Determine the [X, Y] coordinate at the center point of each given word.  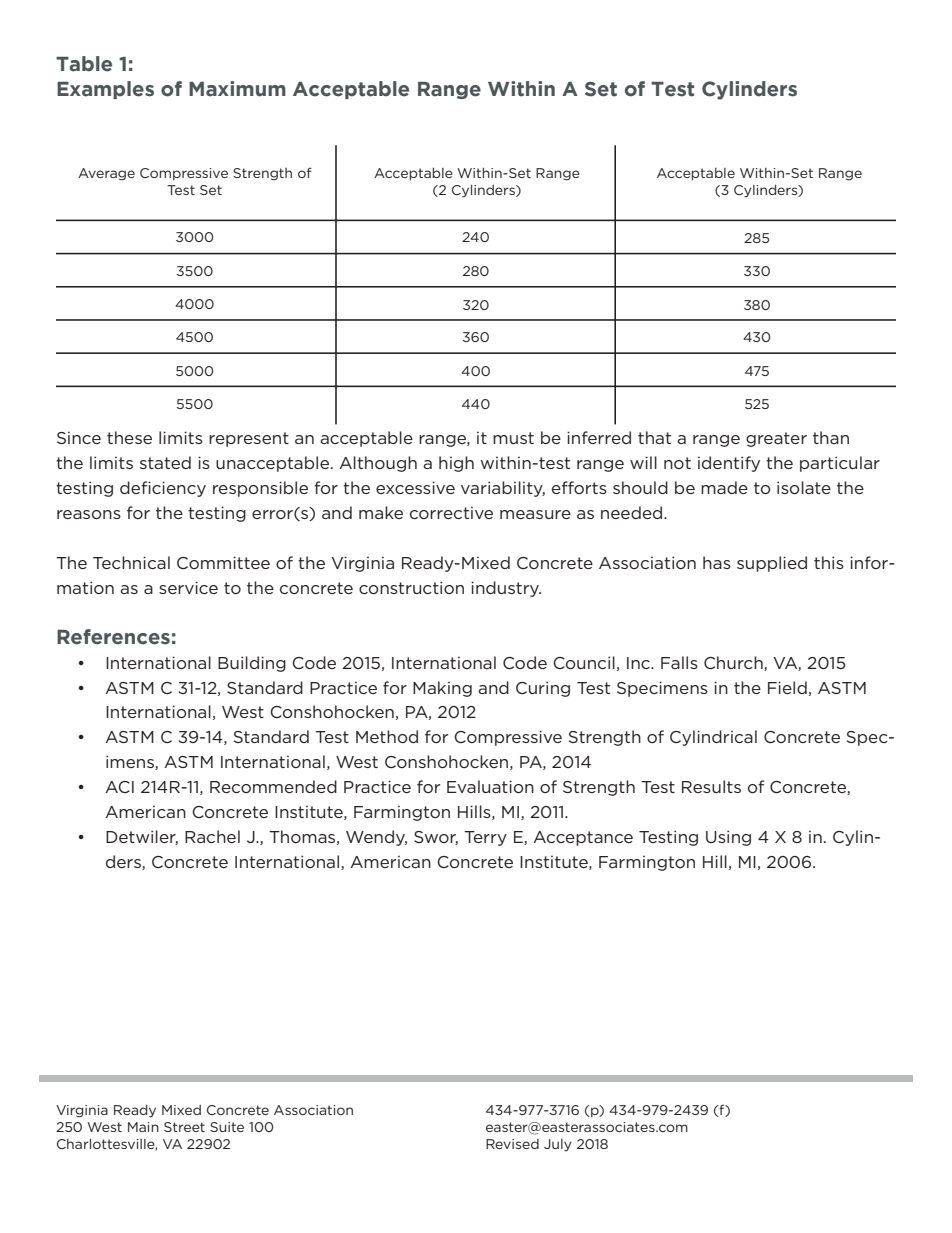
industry [506, 589]
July [558, 1145]
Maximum [237, 89]
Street [184, 1127]
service [188, 587]
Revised [512, 1144]
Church [734, 663]
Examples [105, 90]
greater [776, 439]
